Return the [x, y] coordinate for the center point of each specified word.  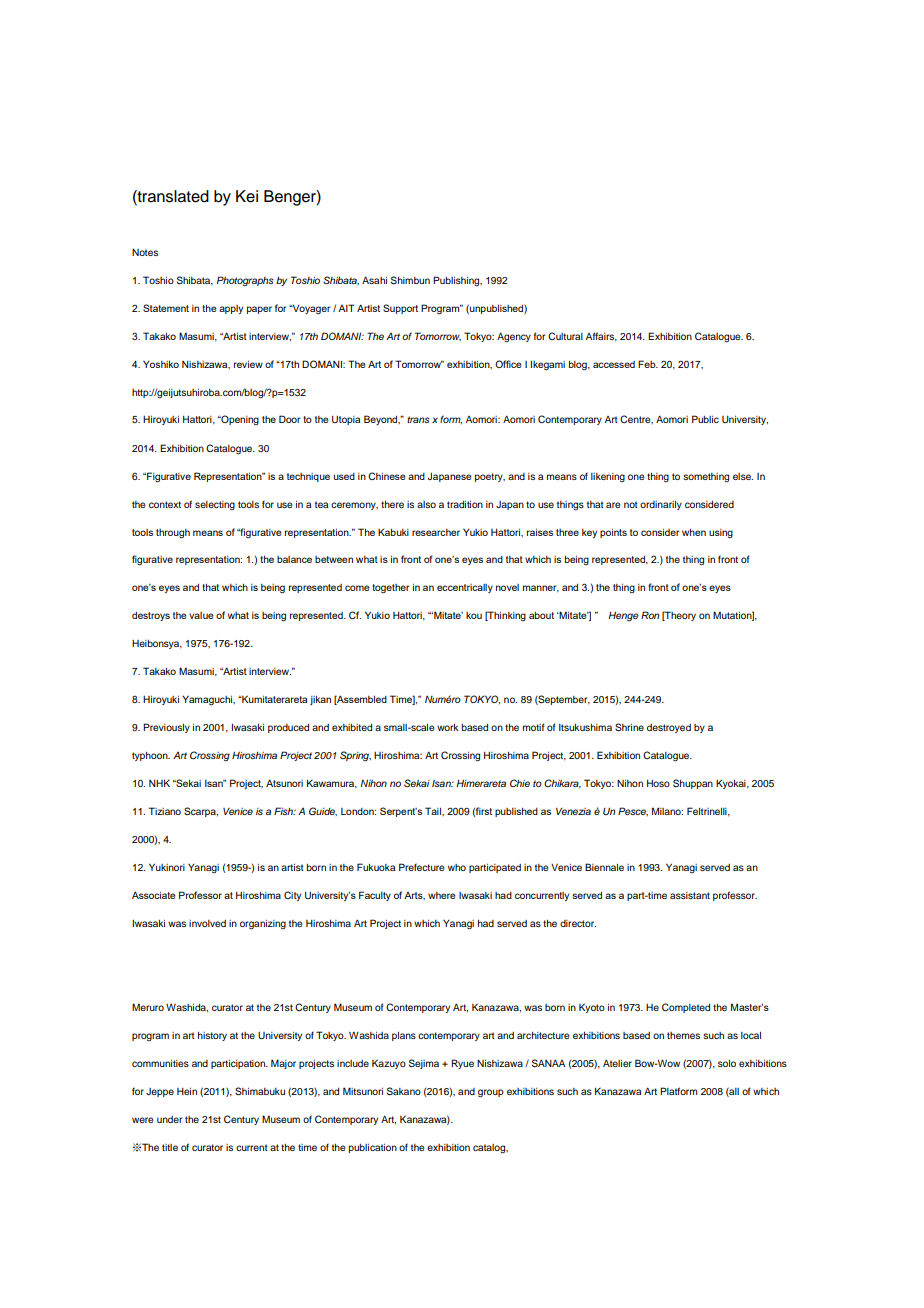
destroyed [669, 728]
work [447, 727]
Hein [187, 1091]
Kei [247, 196]
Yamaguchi [208, 700]
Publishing [457, 281]
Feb [648, 364]
